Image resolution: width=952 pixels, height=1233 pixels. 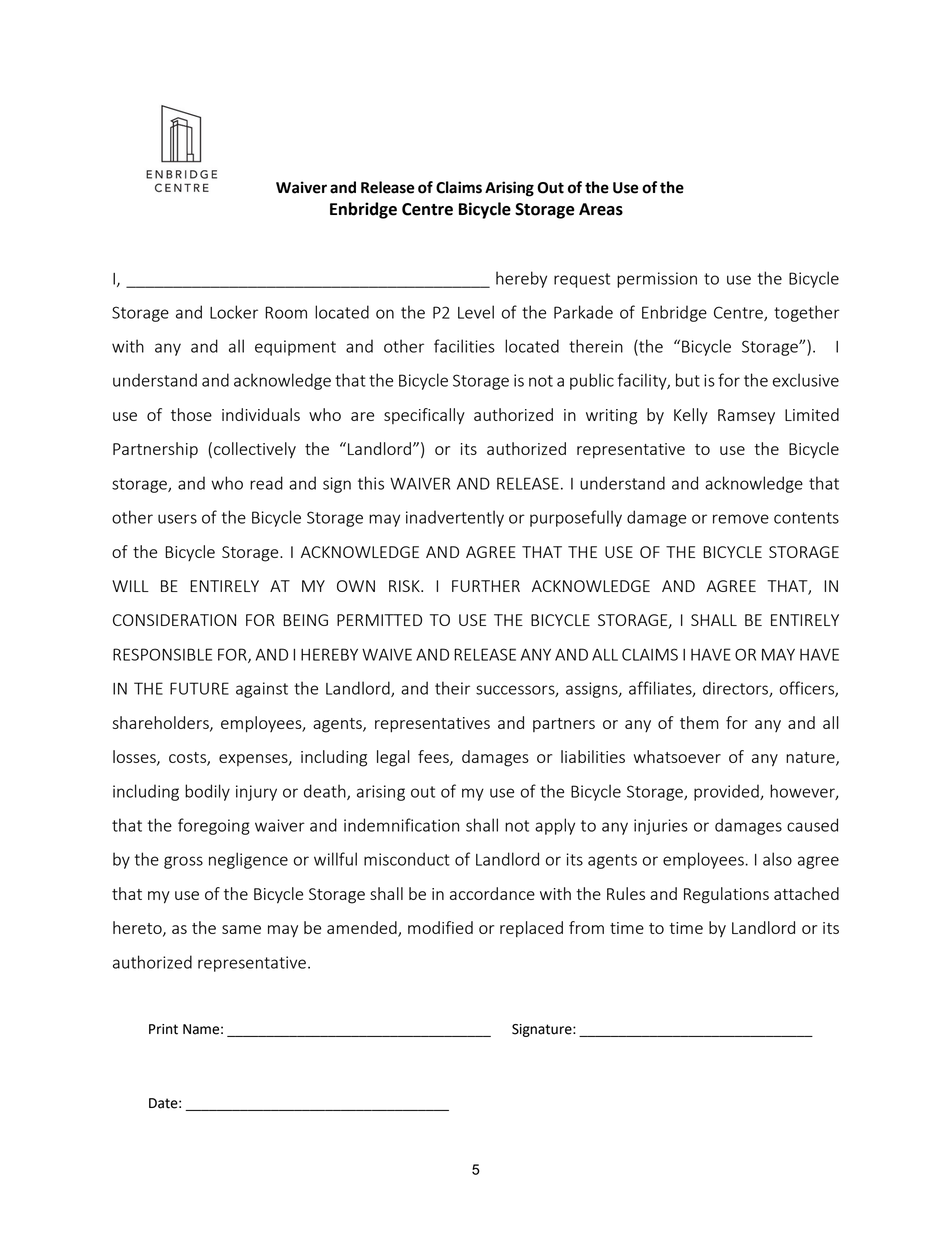 I want to click on Locker, so click(x=234, y=312).
